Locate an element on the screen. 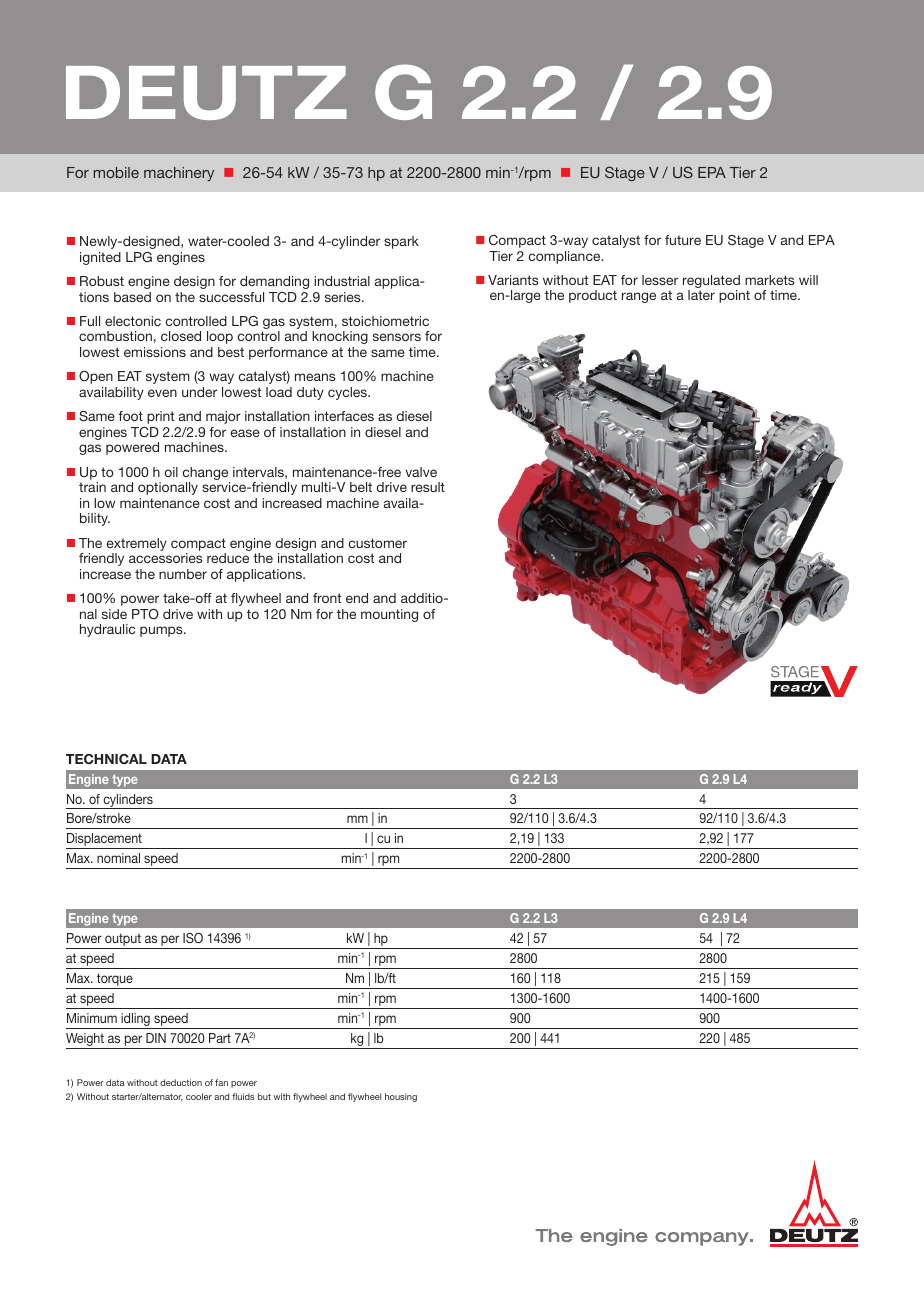 The width and height of the screenshot is (924, 1308). deduction is located at coordinates (181, 1082).
